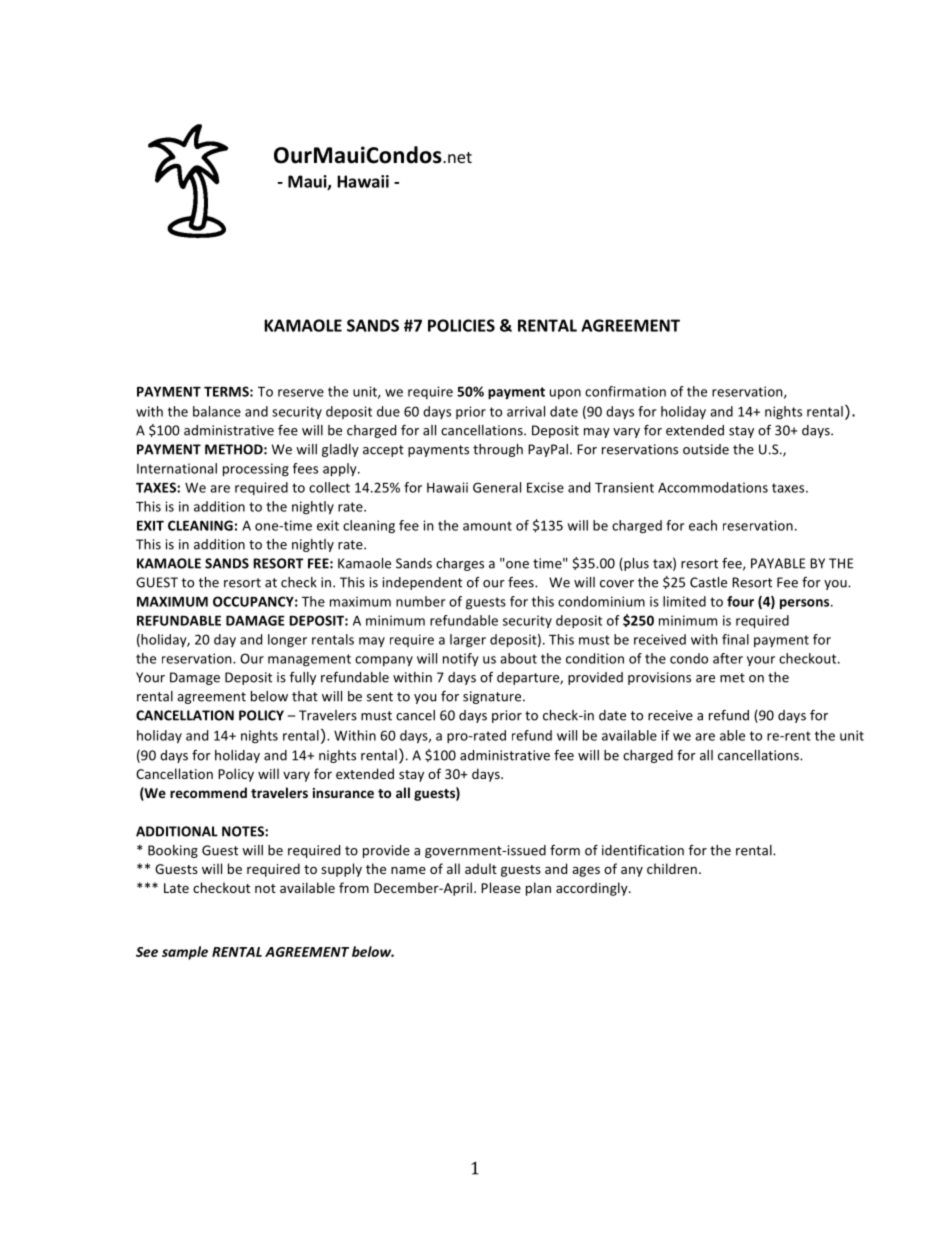  I want to click on Accommodations, so click(713, 487).
